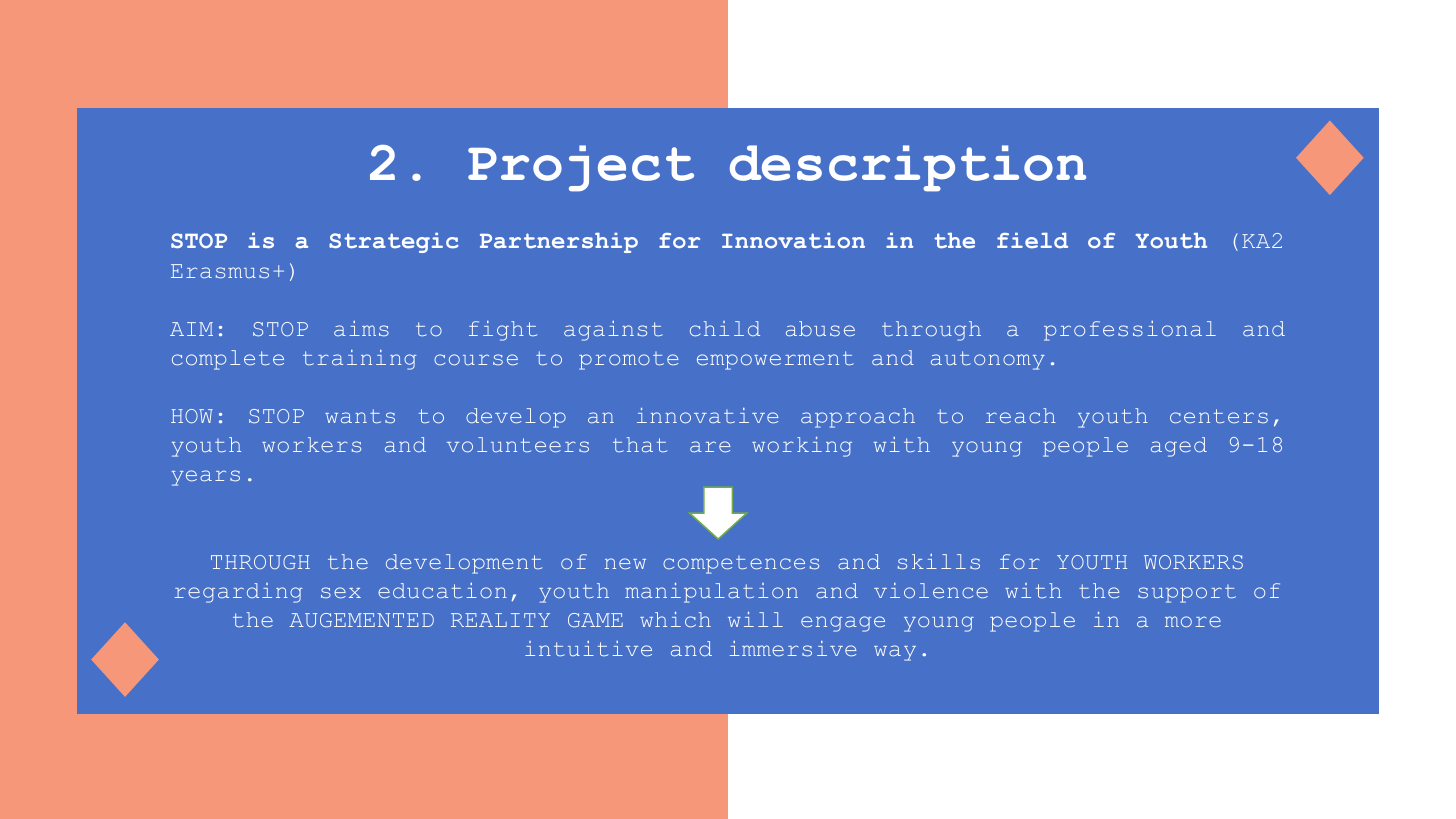 The height and width of the screenshot is (819, 1456). What do you see at coordinates (939, 561) in the screenshot?
I see `skills` at bounding box center [939, 561].
